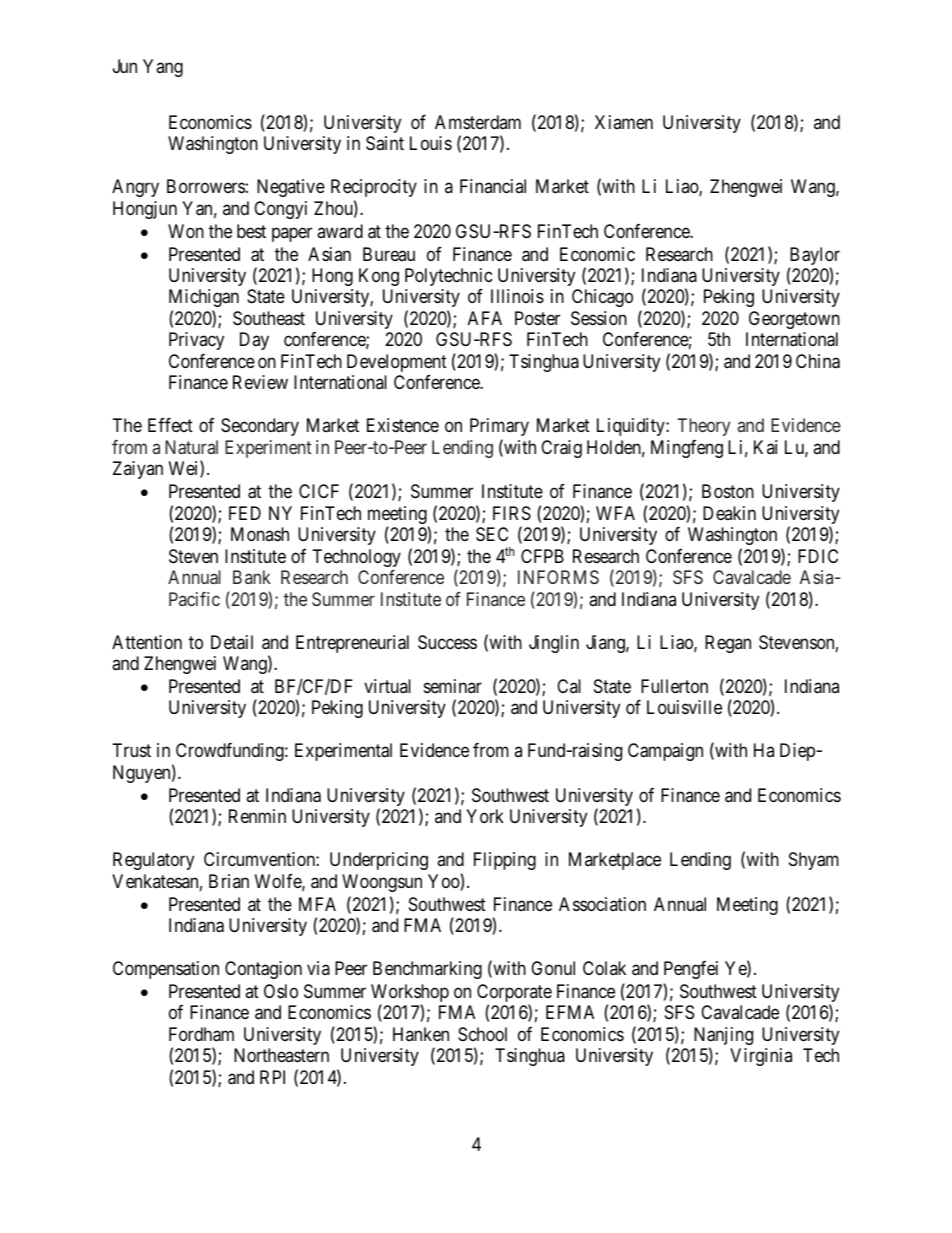  Describe the element at coordinates (499, 427) in the page. I see `Primary` at that location.
